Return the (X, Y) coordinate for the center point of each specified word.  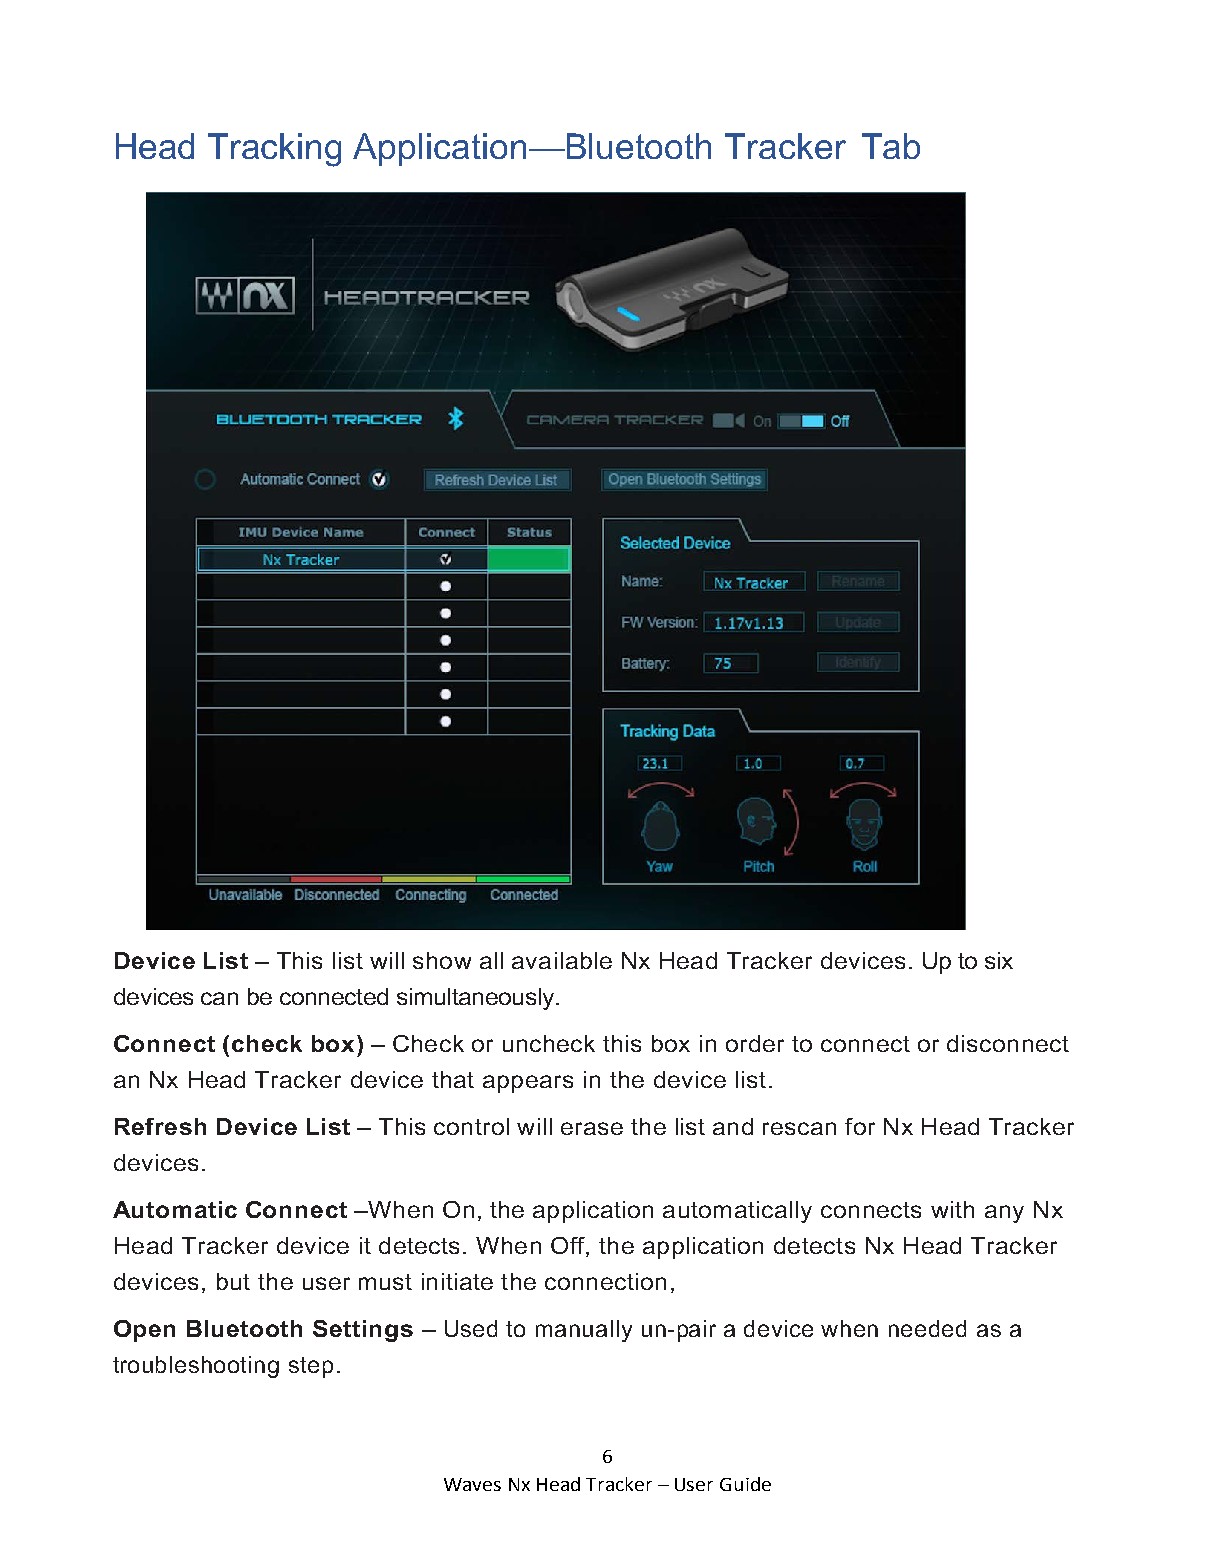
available (562, 960)
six (999, 960)
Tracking (274, 150)
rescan (799, 1128)
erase (592, 1128)
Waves (472, 1484)
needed (927, 1328)
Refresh (160, 1126)
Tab (891, 146)
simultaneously (475, 999)
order (755, 1043)
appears (528, 1084)
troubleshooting (196, 1367)
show (442, 960)
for (860, 1126)
